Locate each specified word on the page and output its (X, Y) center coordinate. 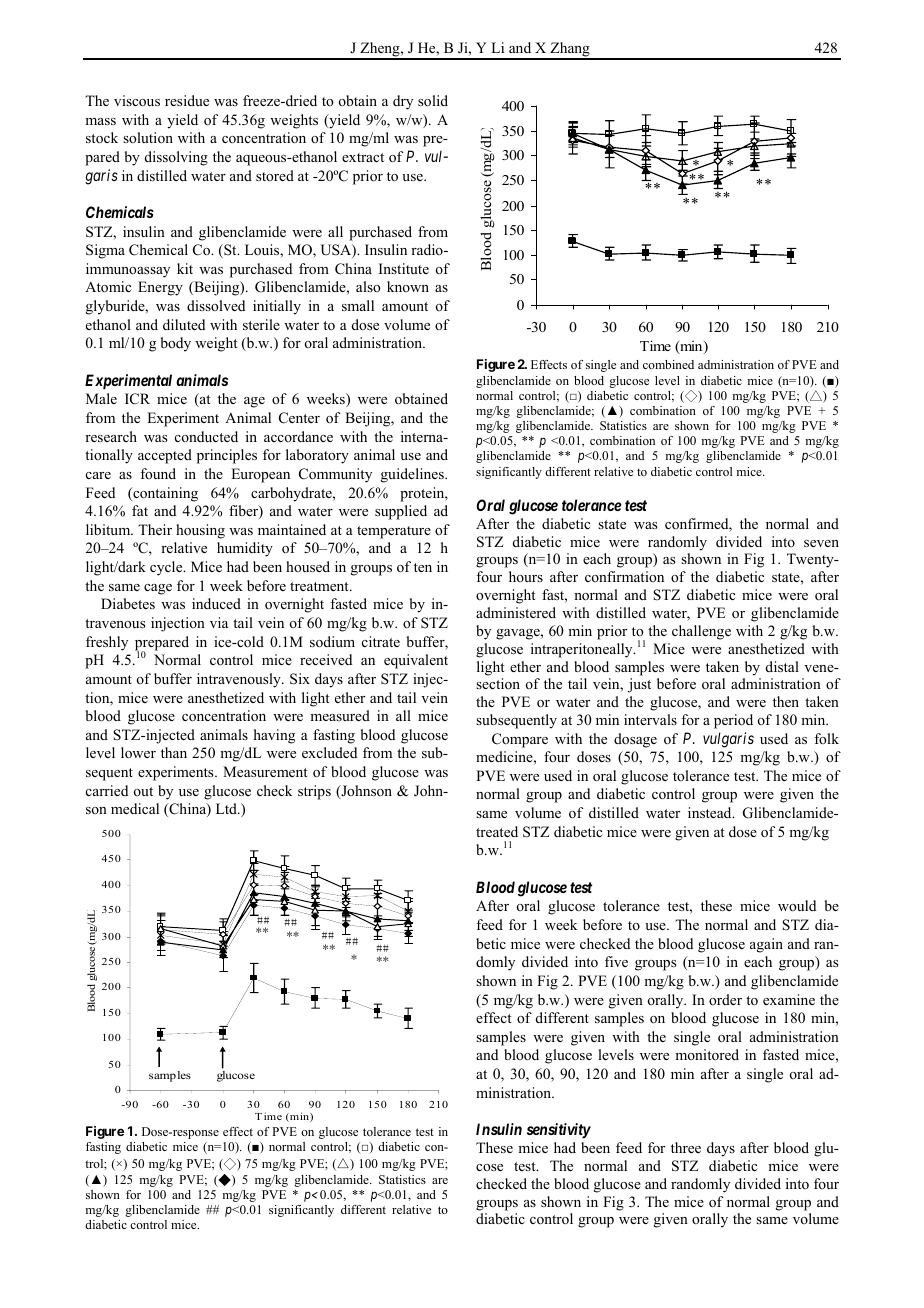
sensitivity (559, 1131)
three (686, 1147)
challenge (701, 632)
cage (158, 589)
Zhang (570, 50)
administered (516, 612)
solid (433, 101)
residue (187, 100)
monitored (707, 1054)
